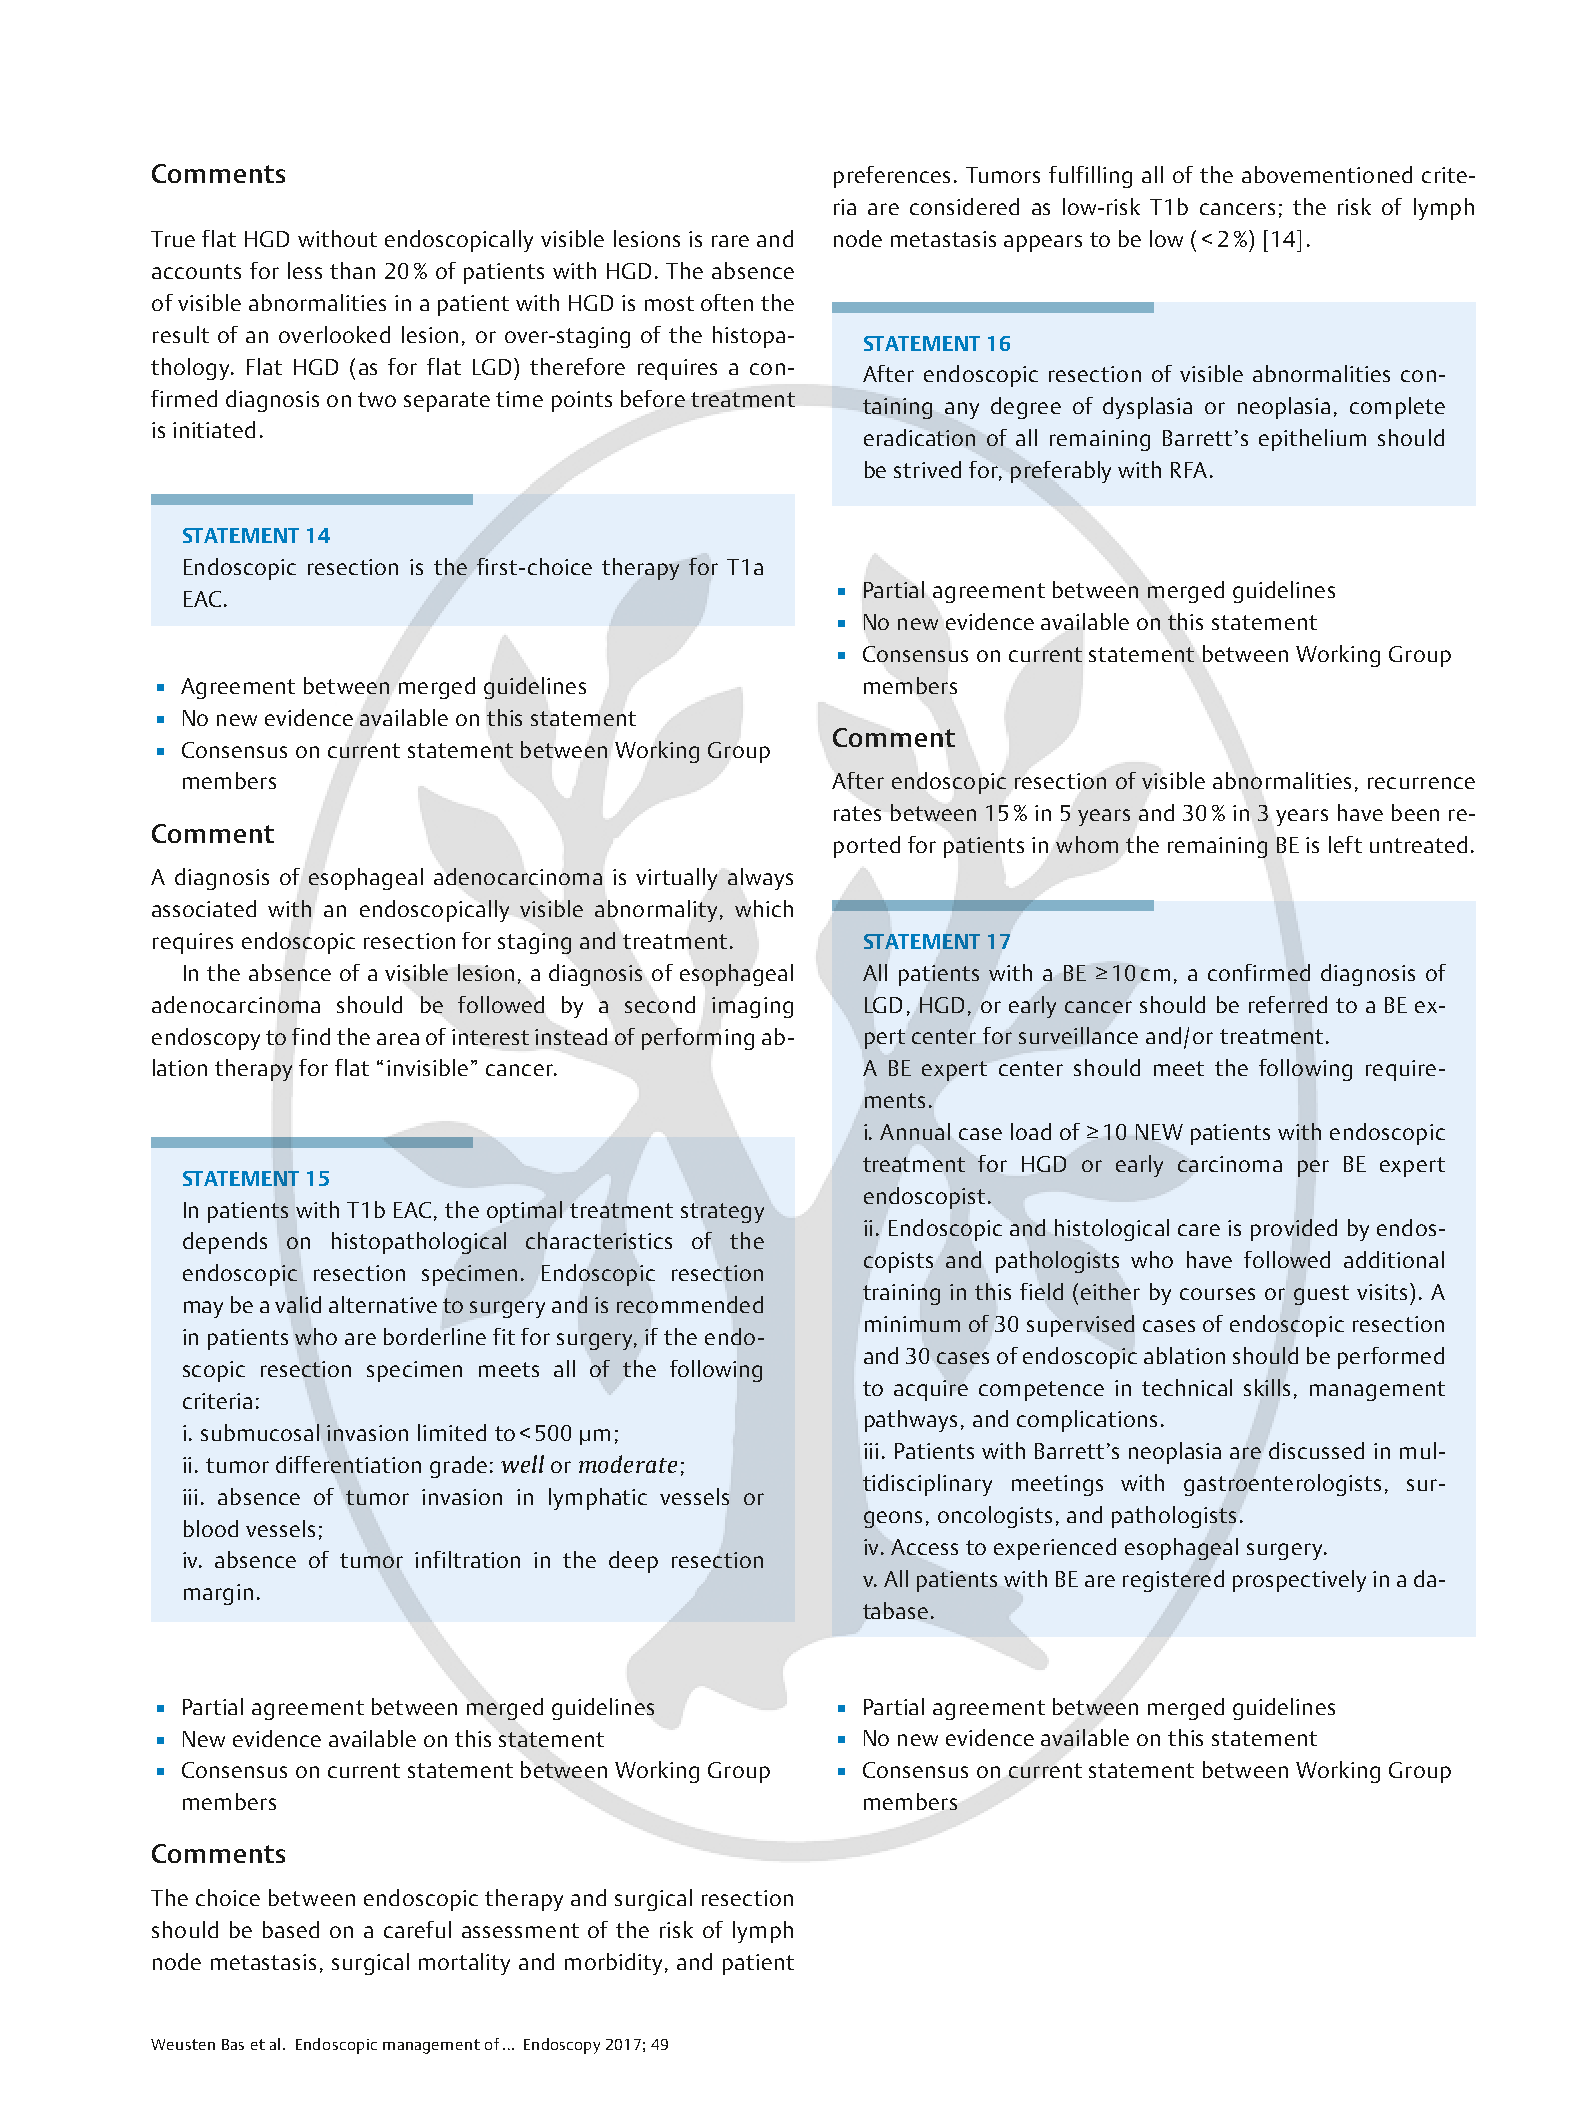 This screenshot has height=2118, width=1589. I want to click on abovementioned, so click(1327, 174).
